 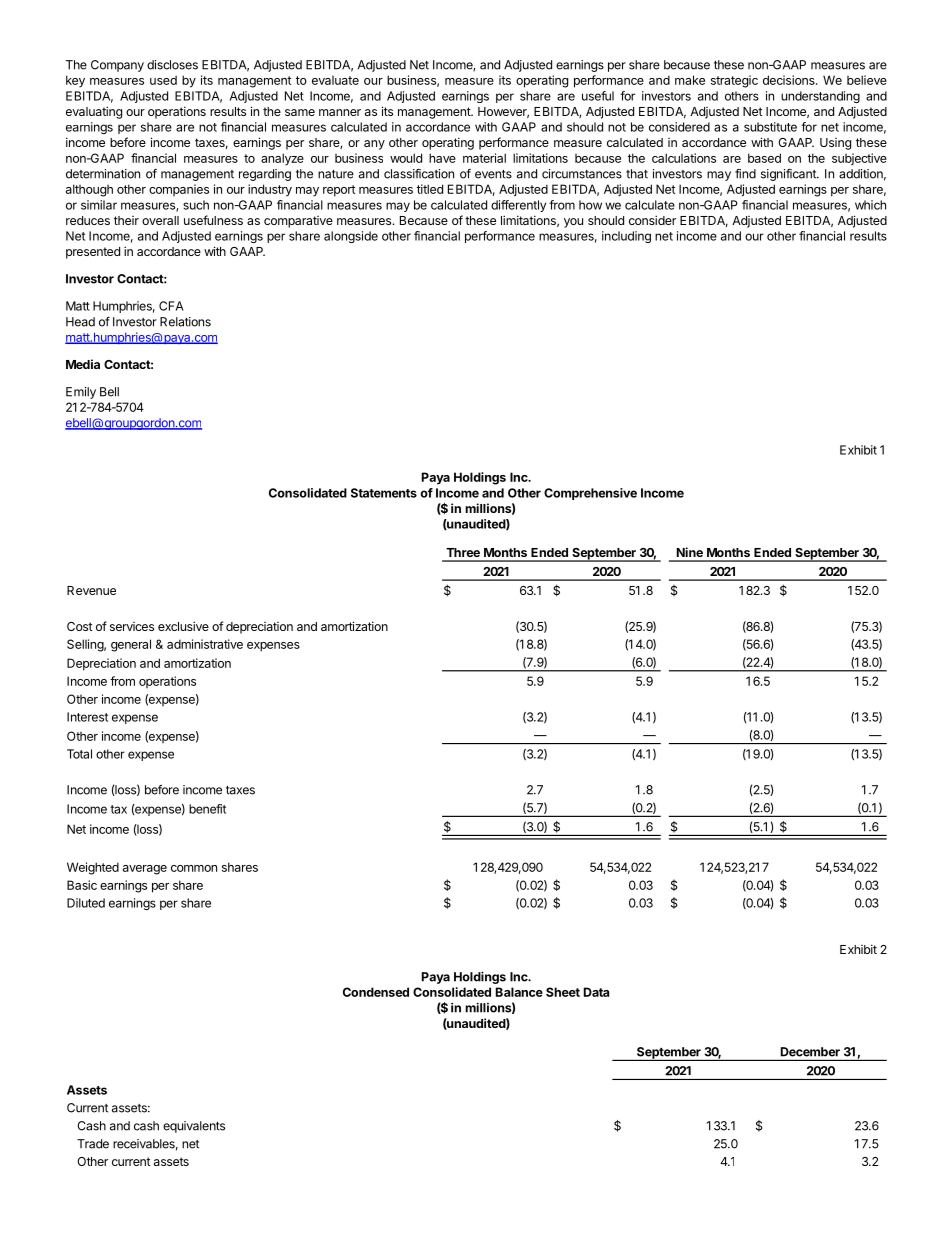 What do you see at coordinates (183, 626) in the screenshot?
I see `exclusive` at bounding box center [183, 626].
